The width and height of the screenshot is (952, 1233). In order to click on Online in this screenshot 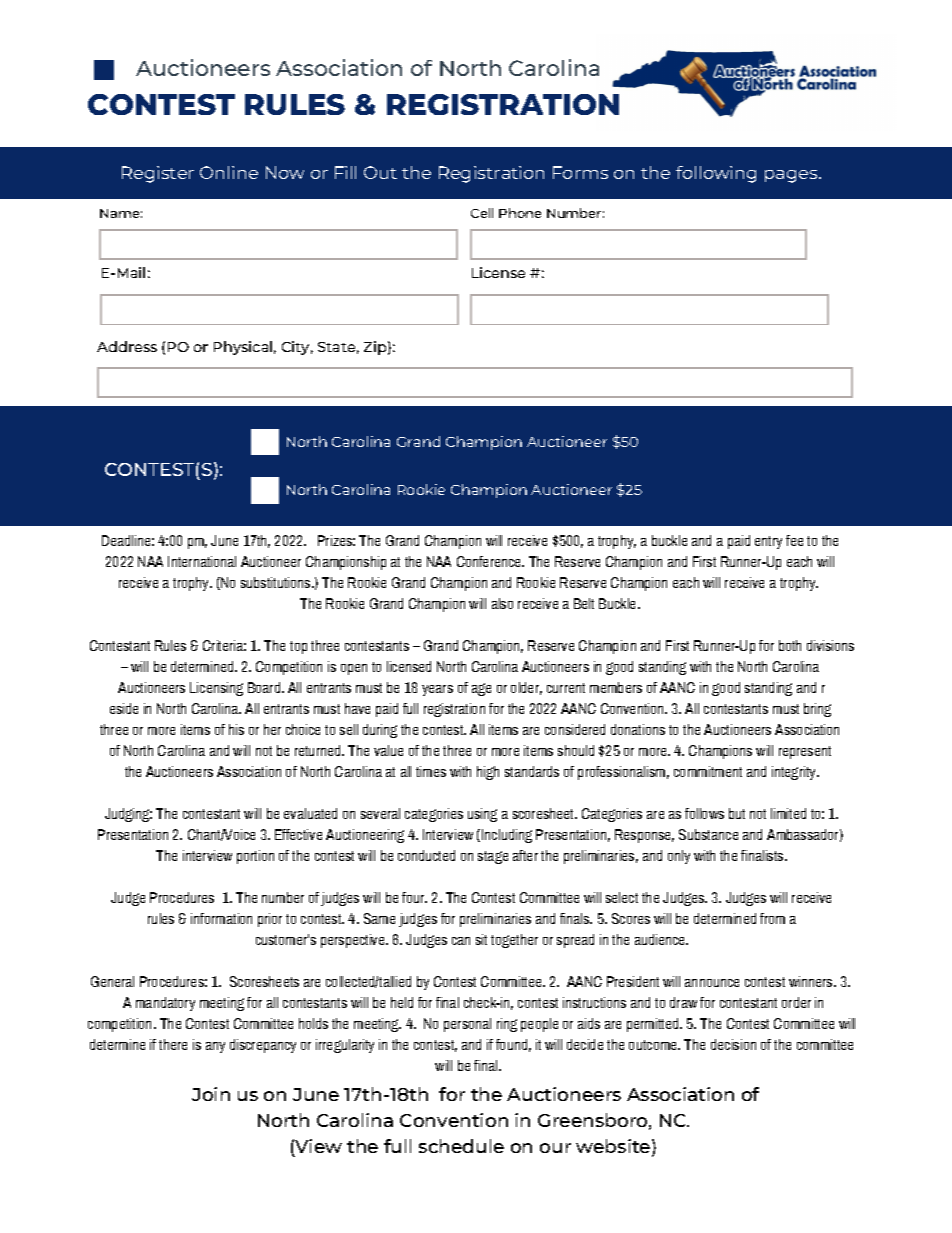, I will do `click(229, 172)`.
